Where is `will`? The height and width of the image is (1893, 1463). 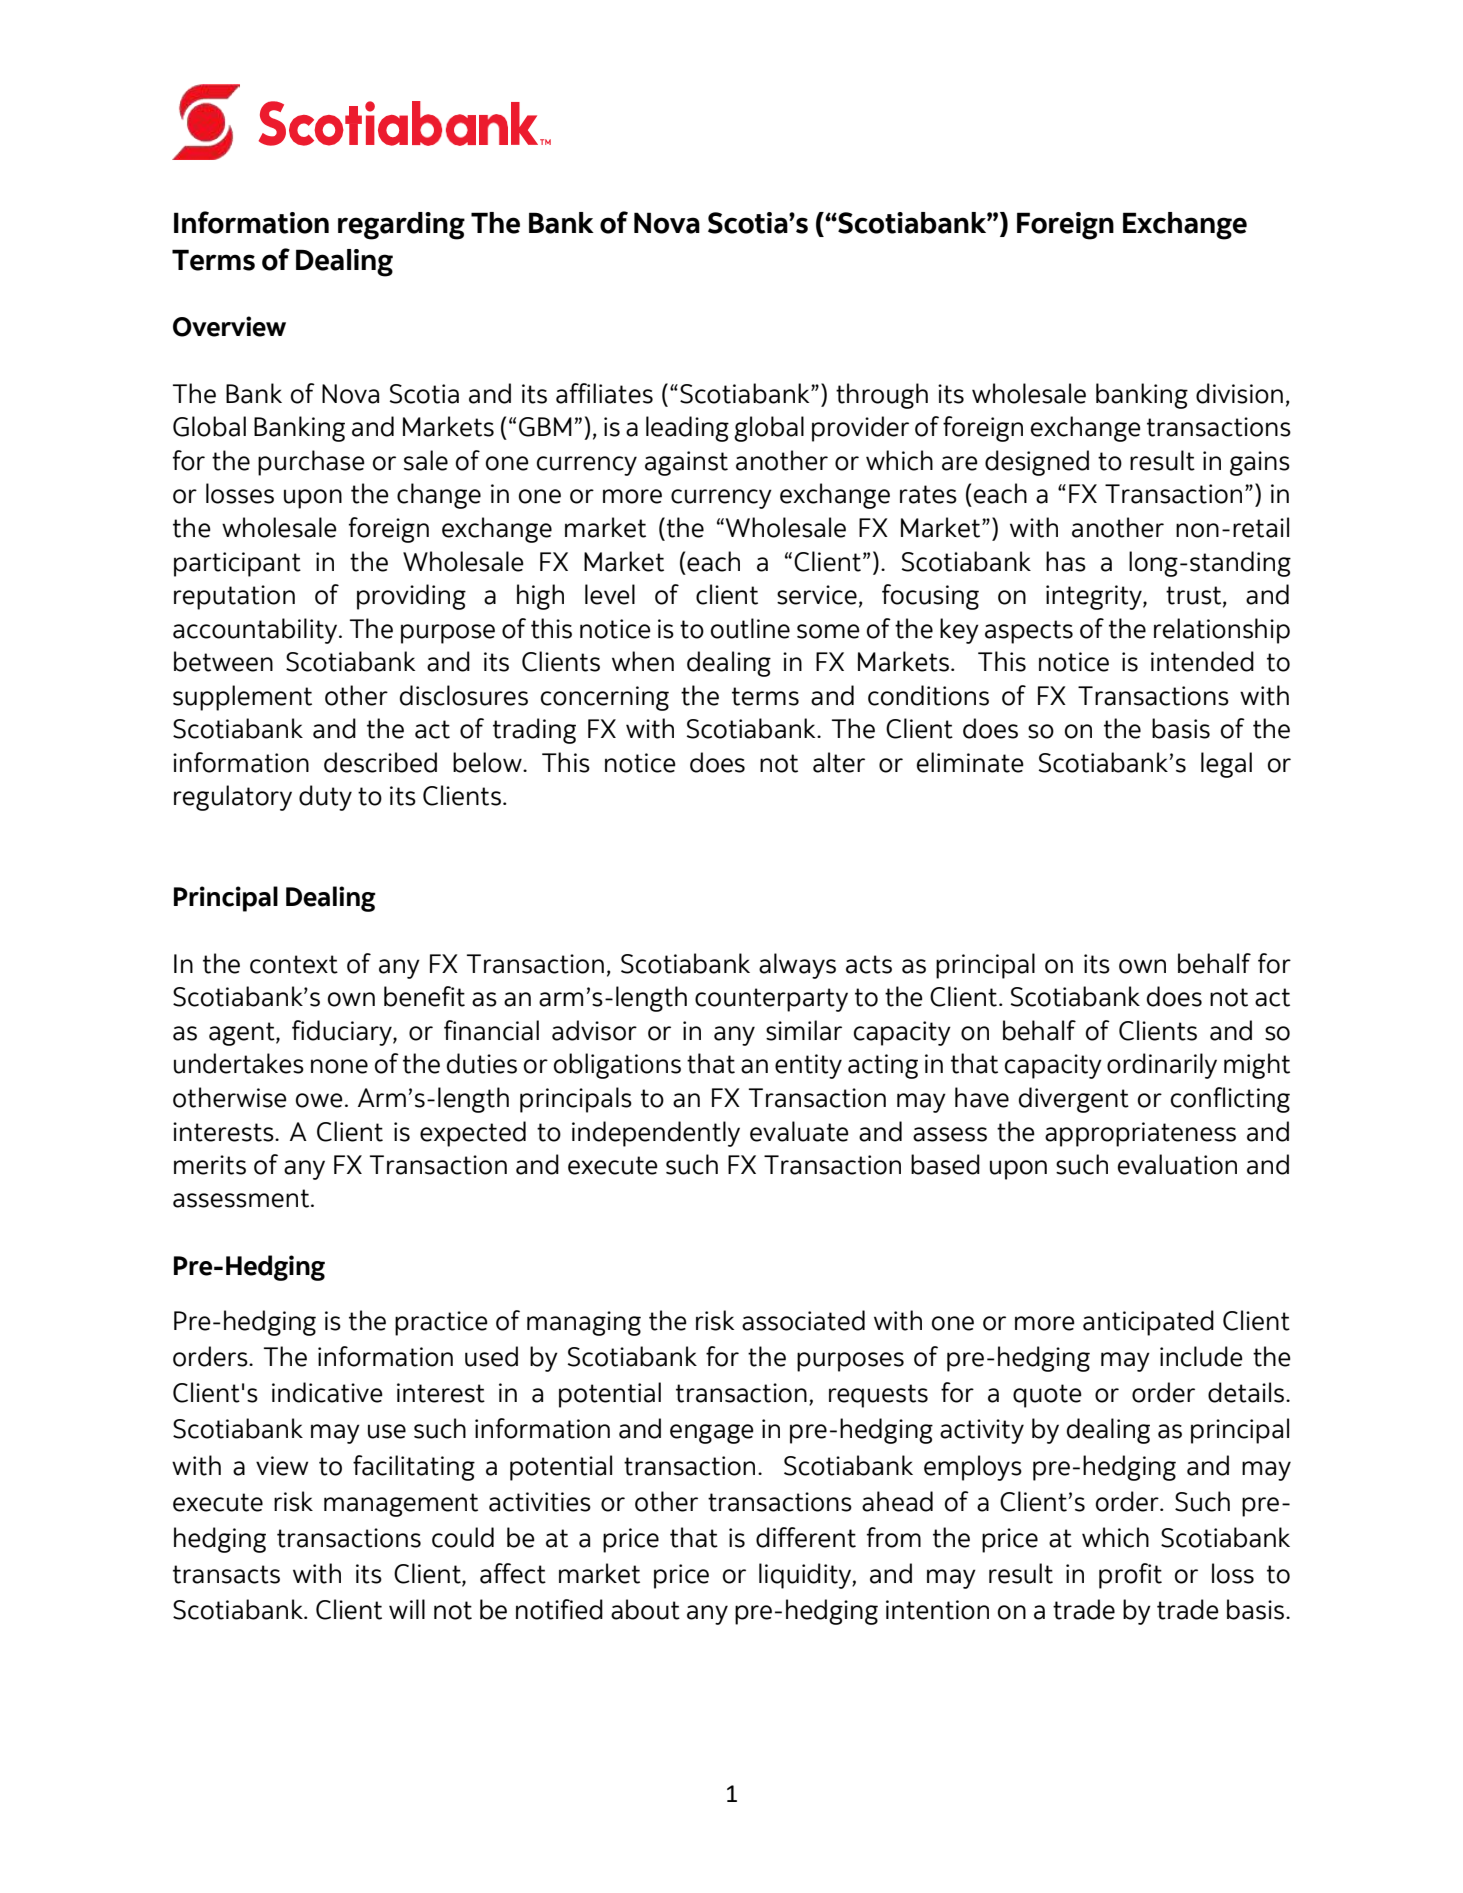
will is located at coordinates (407, 1609).
